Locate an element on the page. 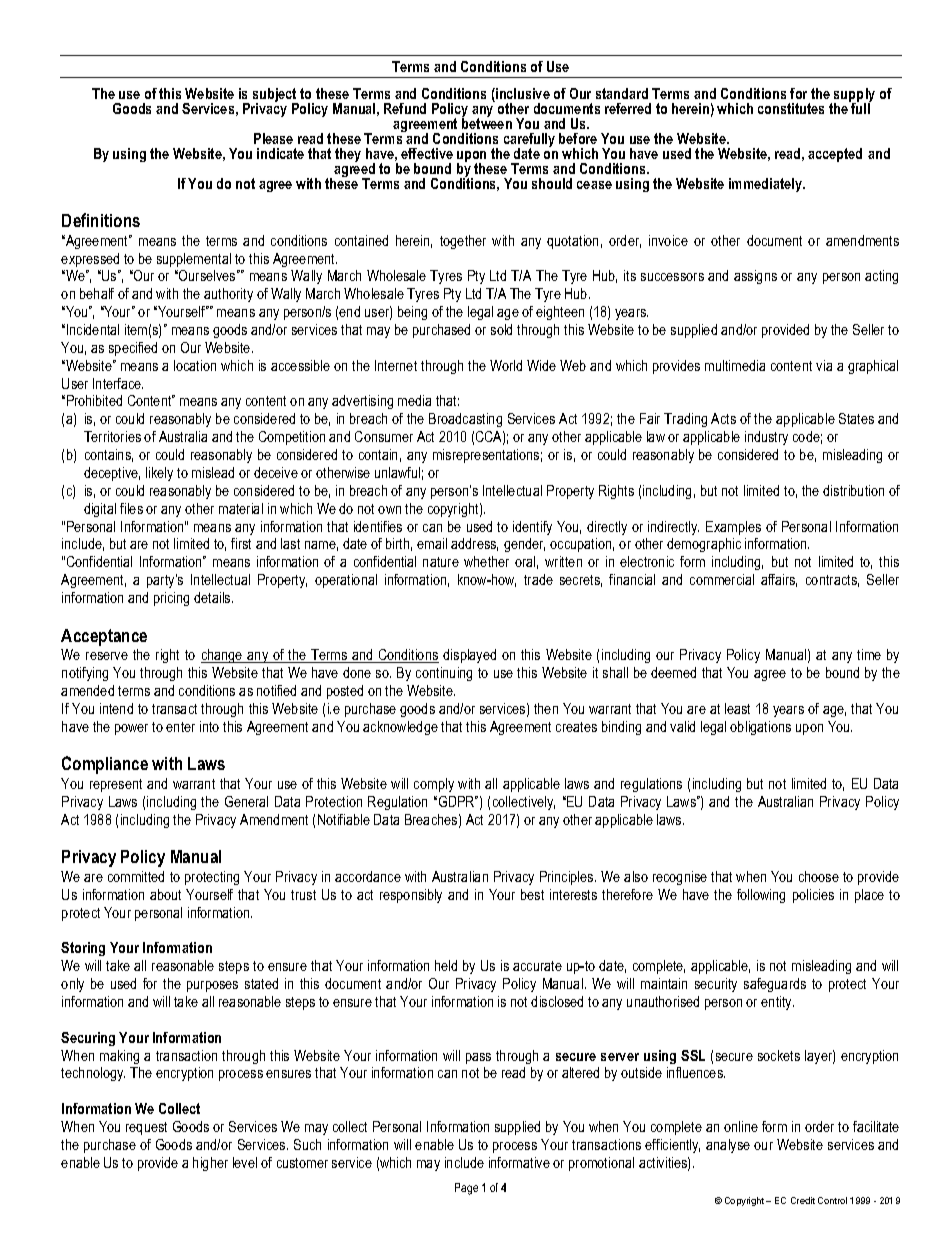 The width and height of the image is (952, 1233). Page is located at coordinates (466, 1189).
